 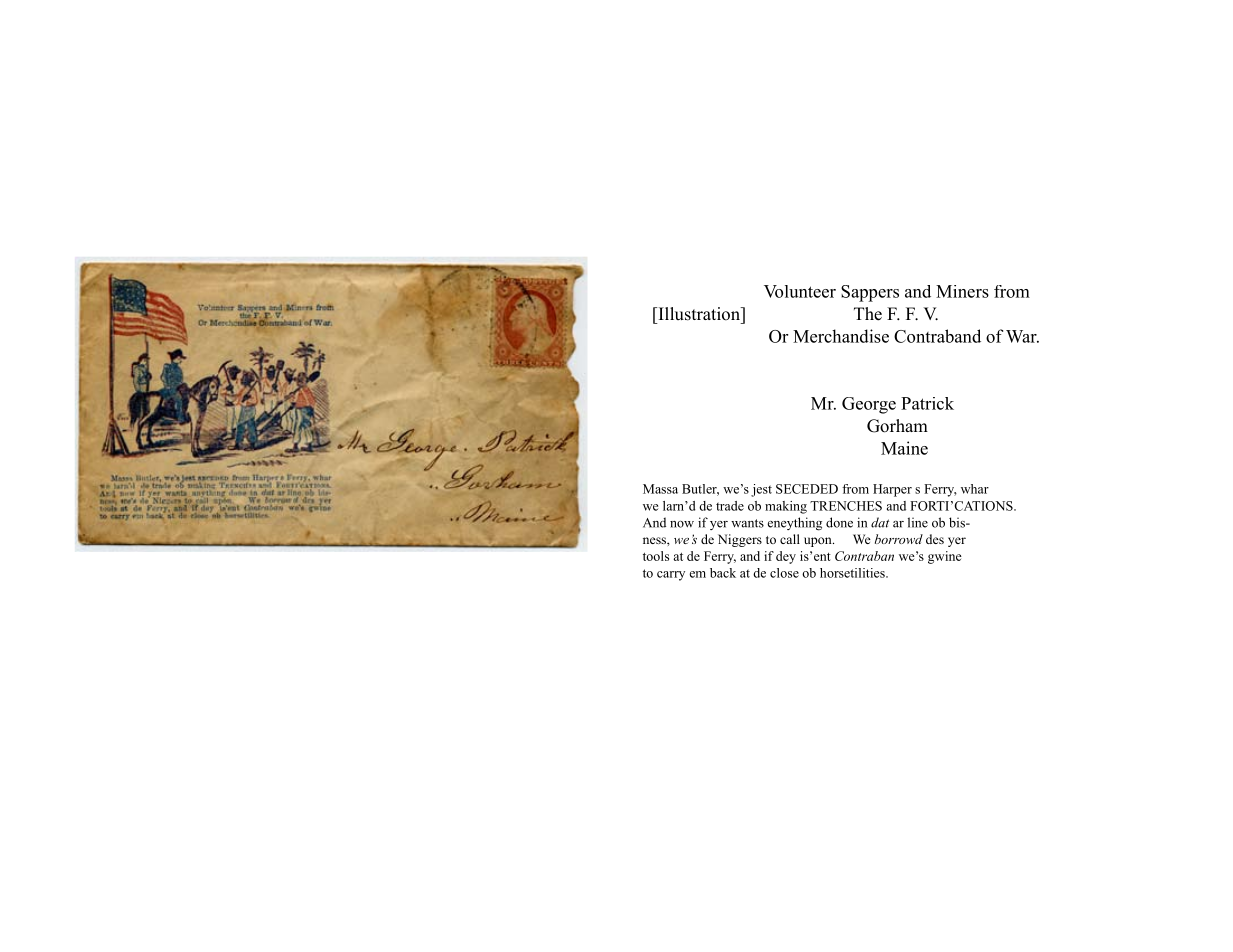 I want to click on The, so click(x=868, y=314).
